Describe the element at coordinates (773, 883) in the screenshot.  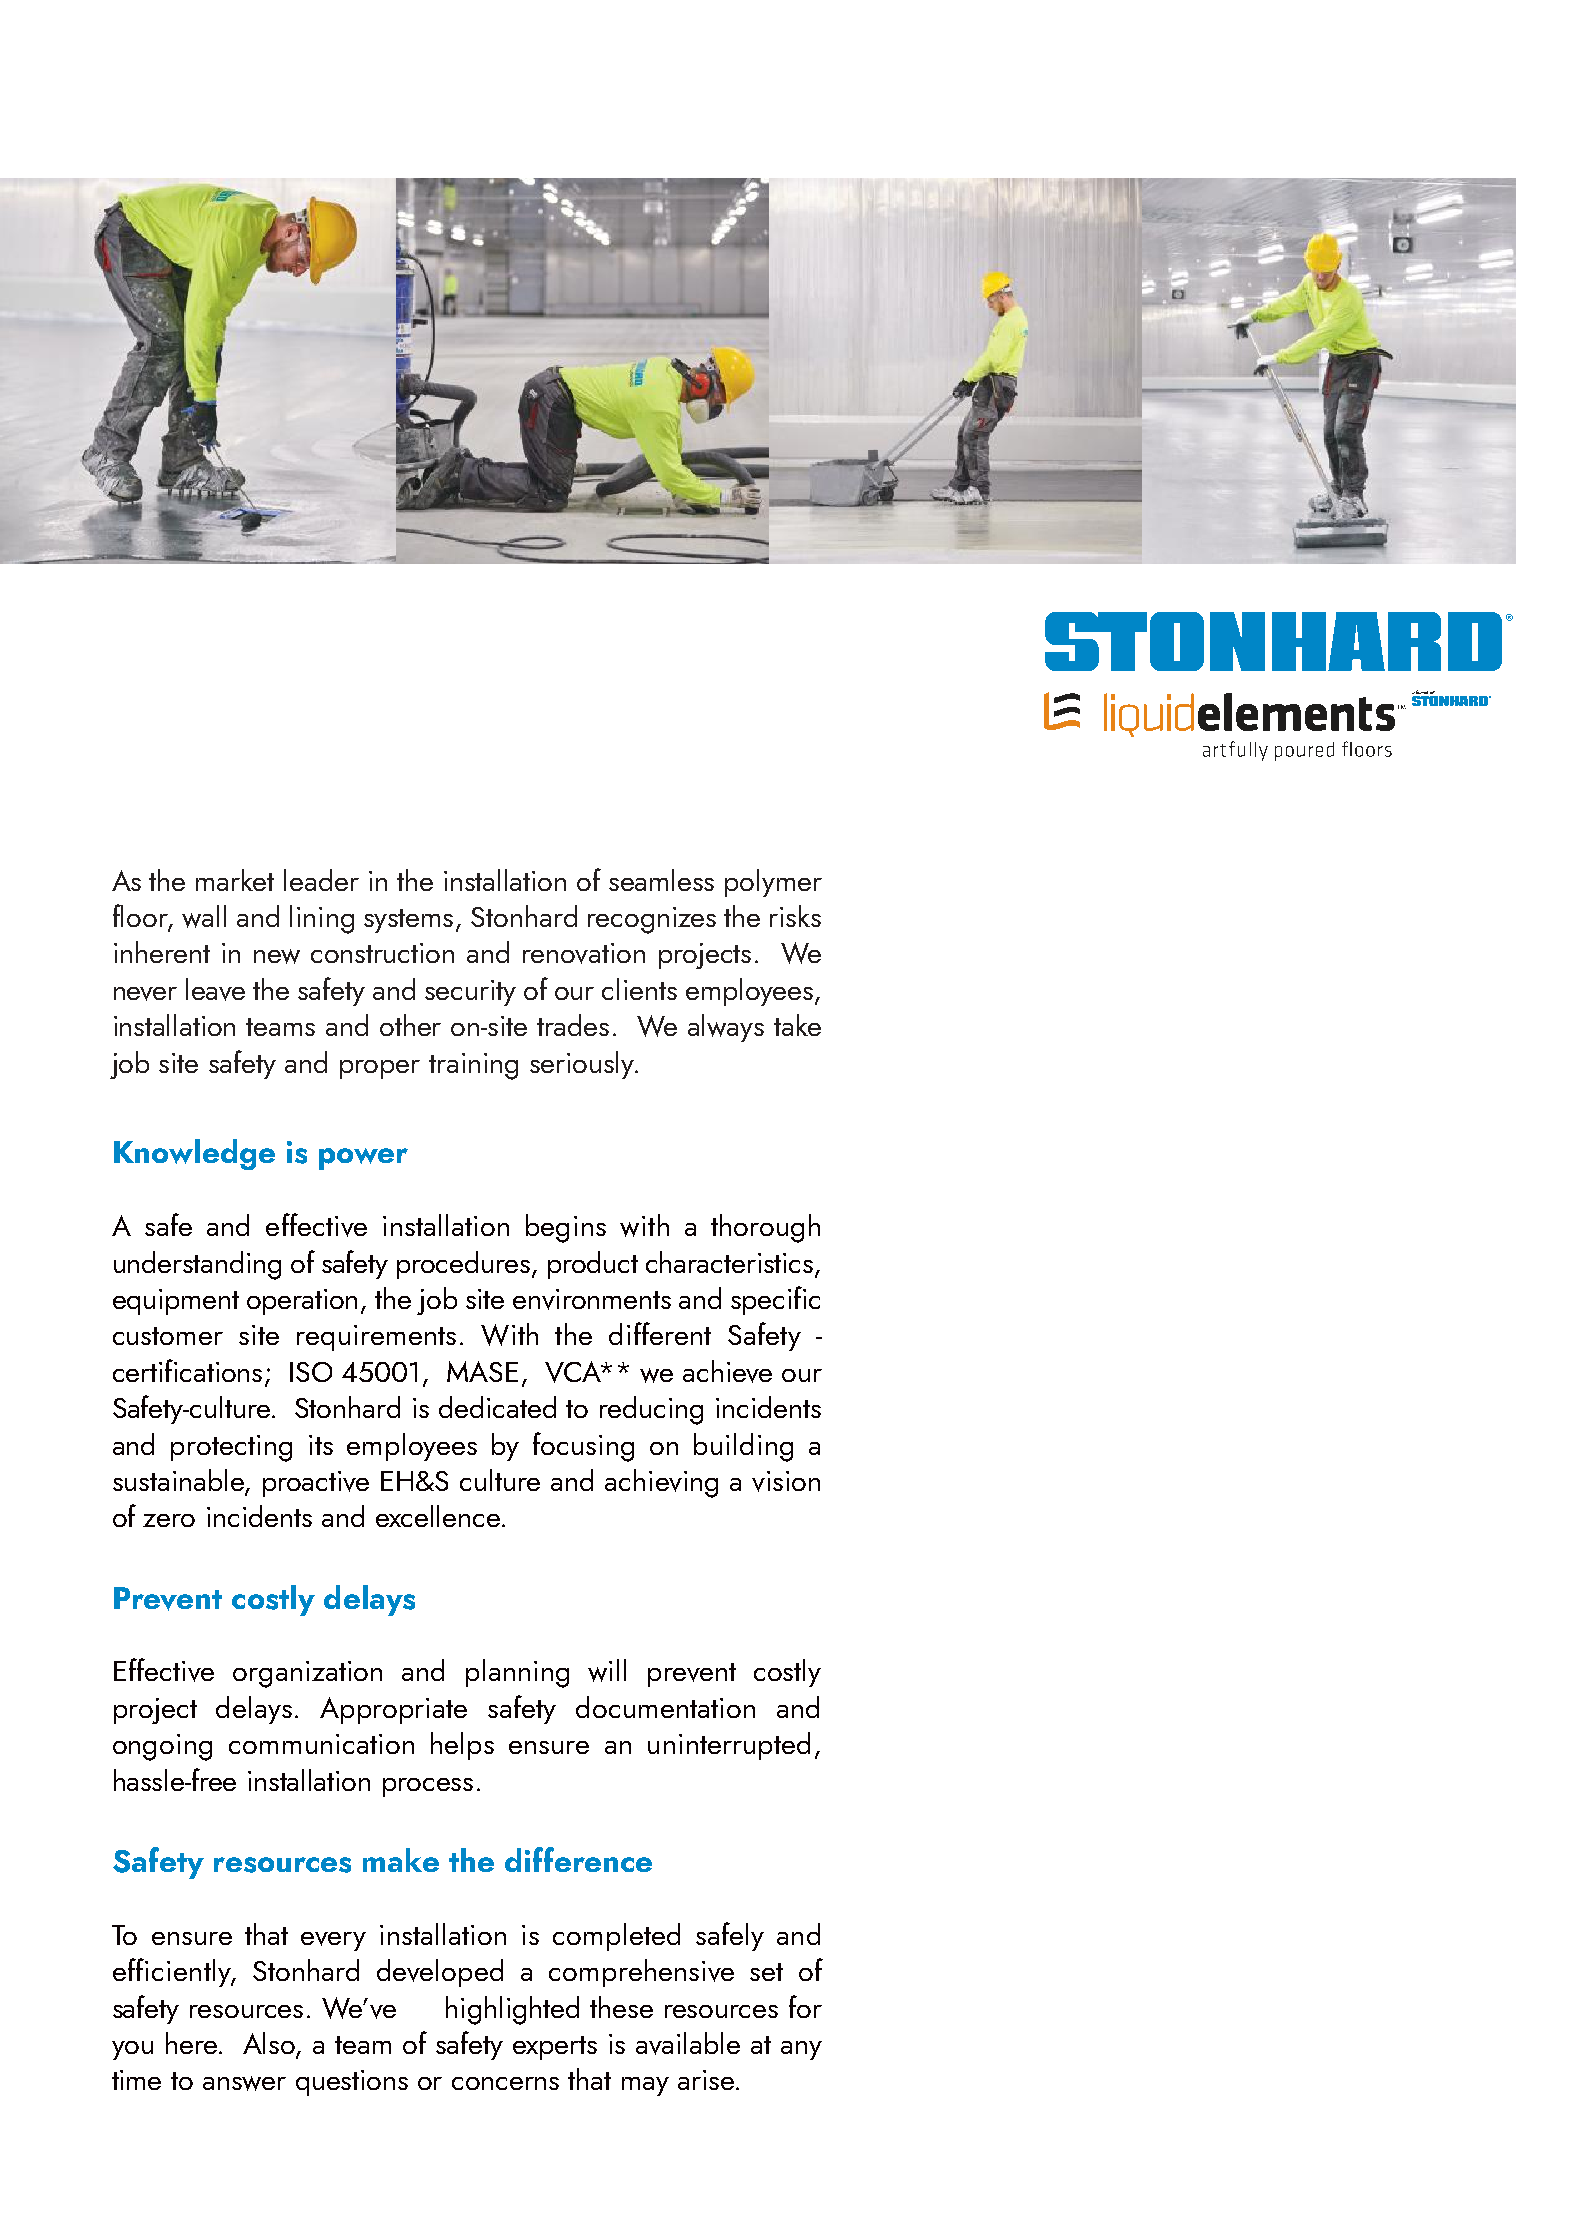
I see `polymer` at that location.
